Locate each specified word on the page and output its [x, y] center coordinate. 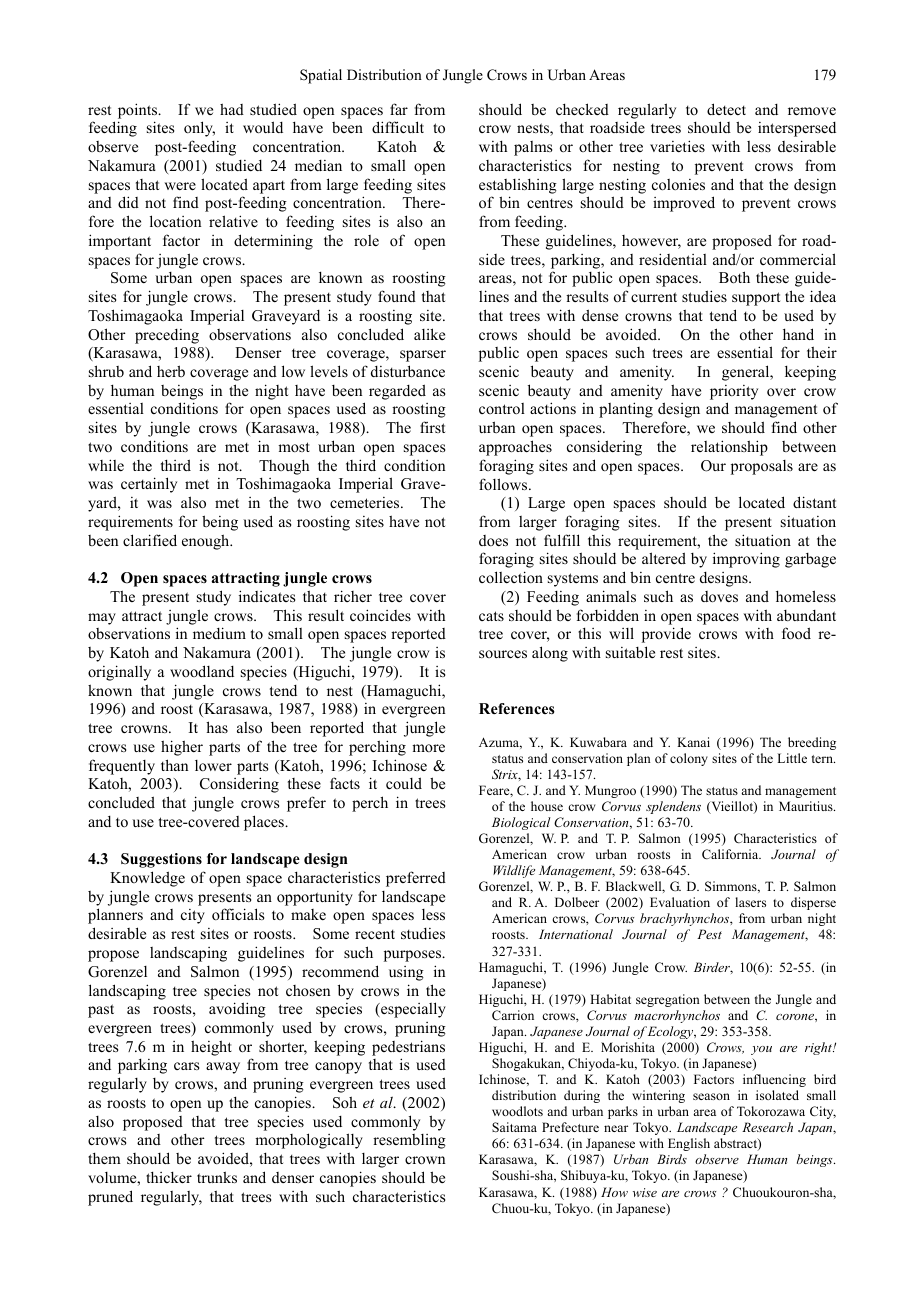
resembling [409, 1141]
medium [219, 633]
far [399, 109]
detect [726, 109]
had [232, 109]
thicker [169, 1177]
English [689, 1144]
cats [491, 616]
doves [719, 596]
